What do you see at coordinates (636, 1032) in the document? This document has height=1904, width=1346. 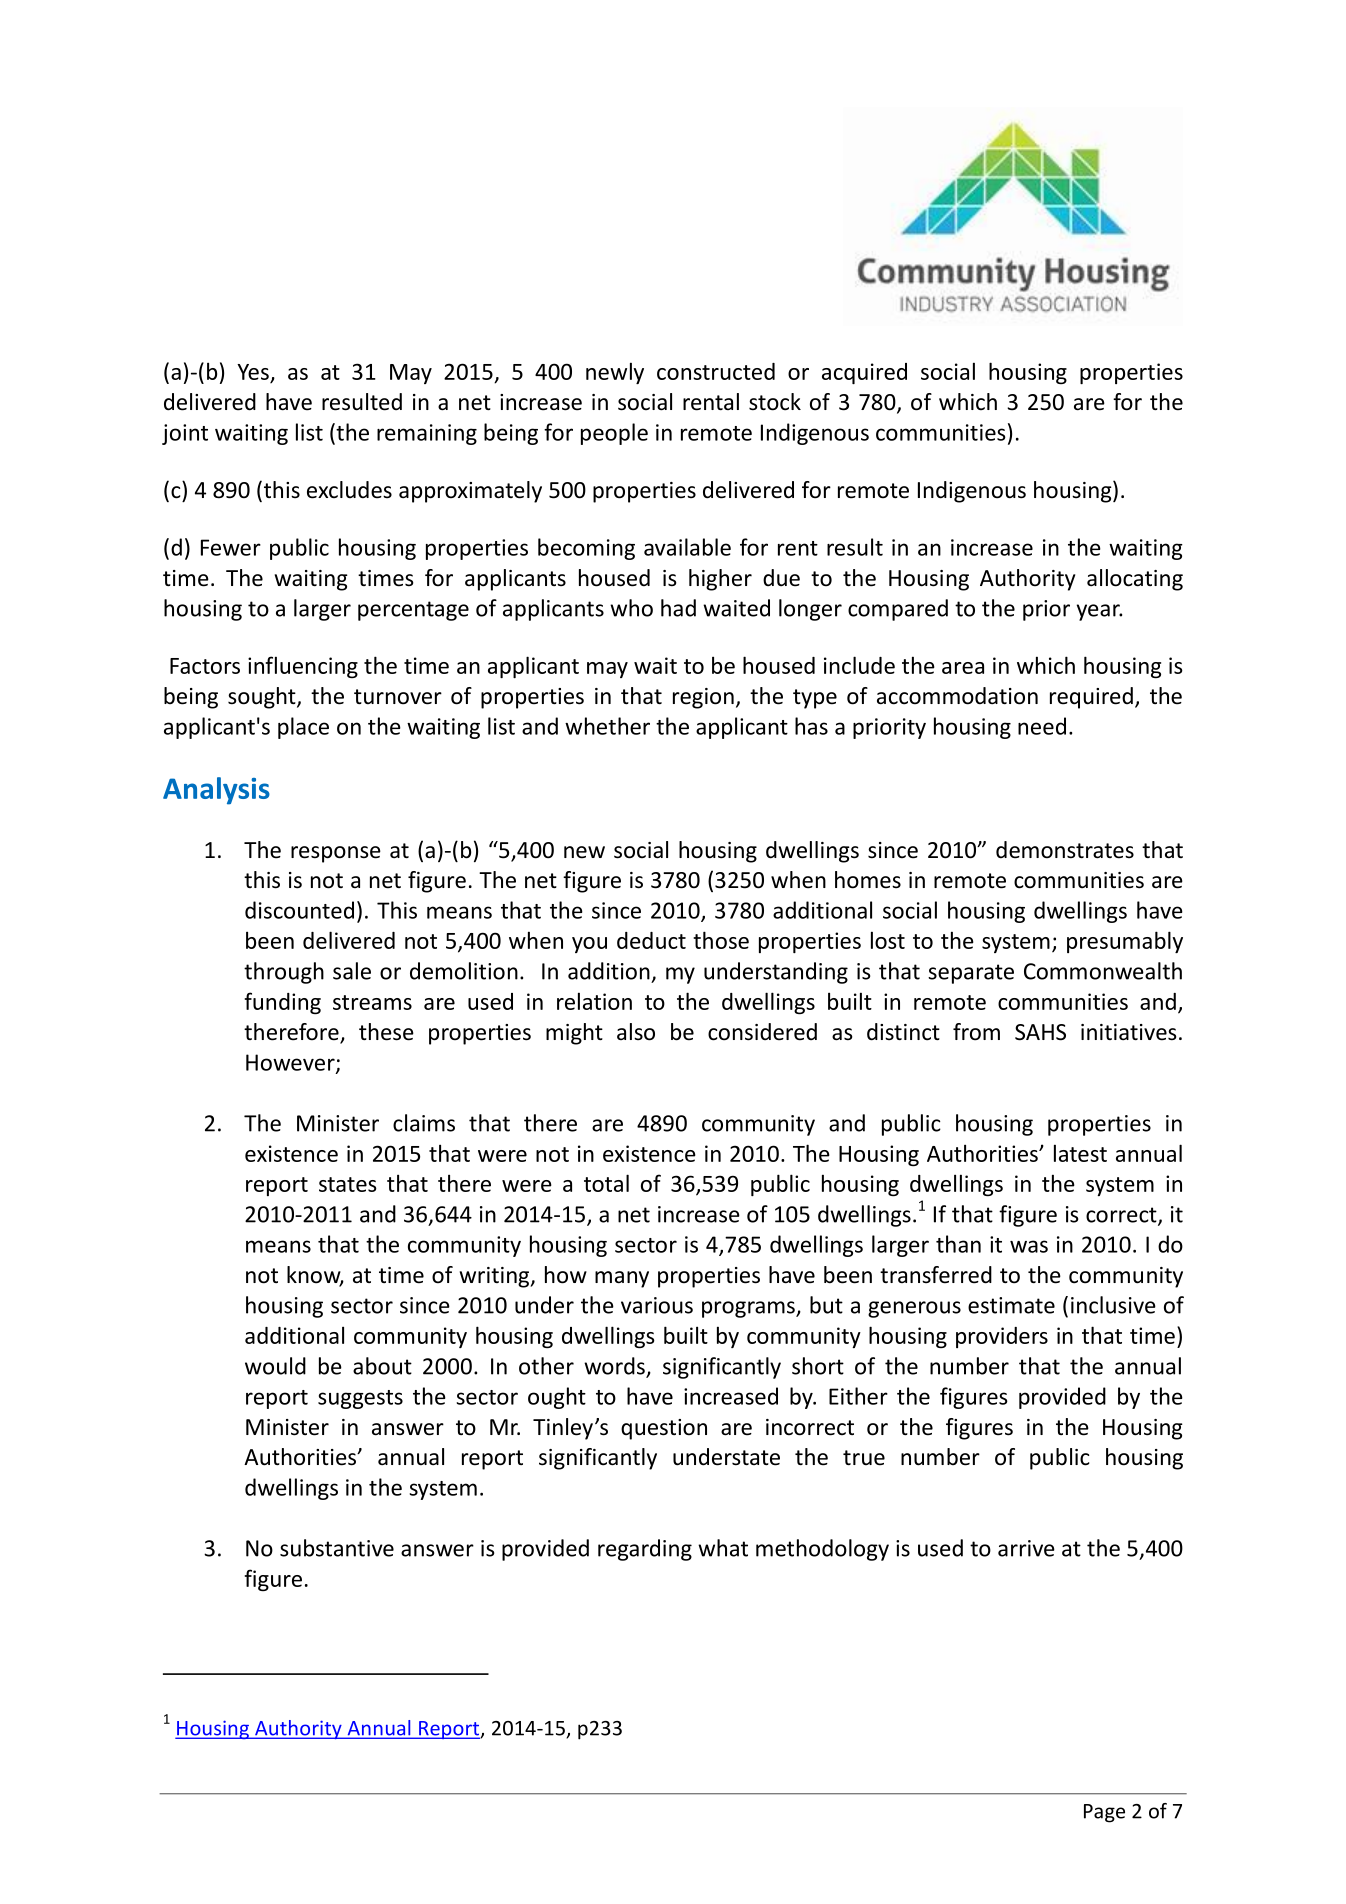 I see `also` at bounding box center [636, 1032].
